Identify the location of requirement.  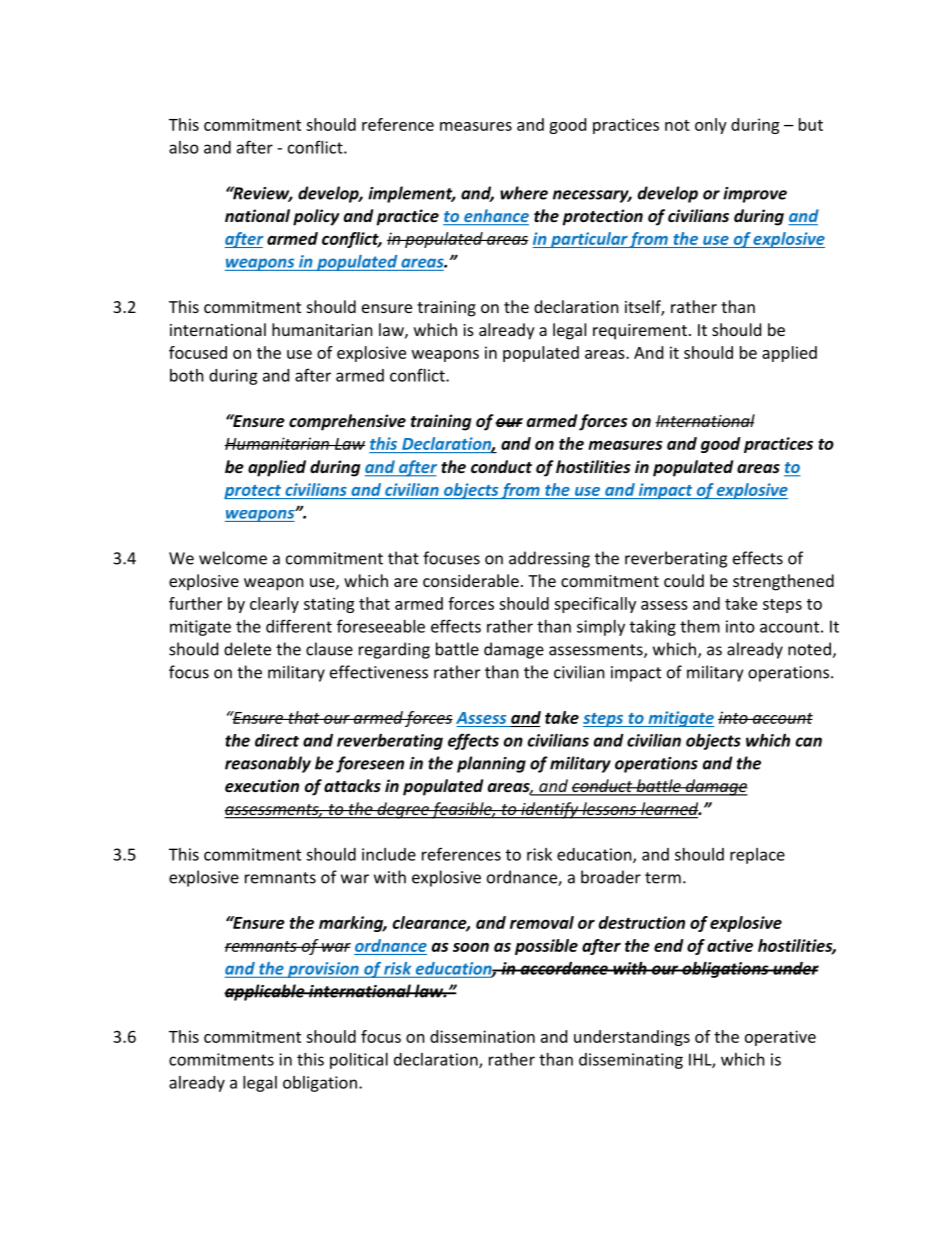
(640, 332).
